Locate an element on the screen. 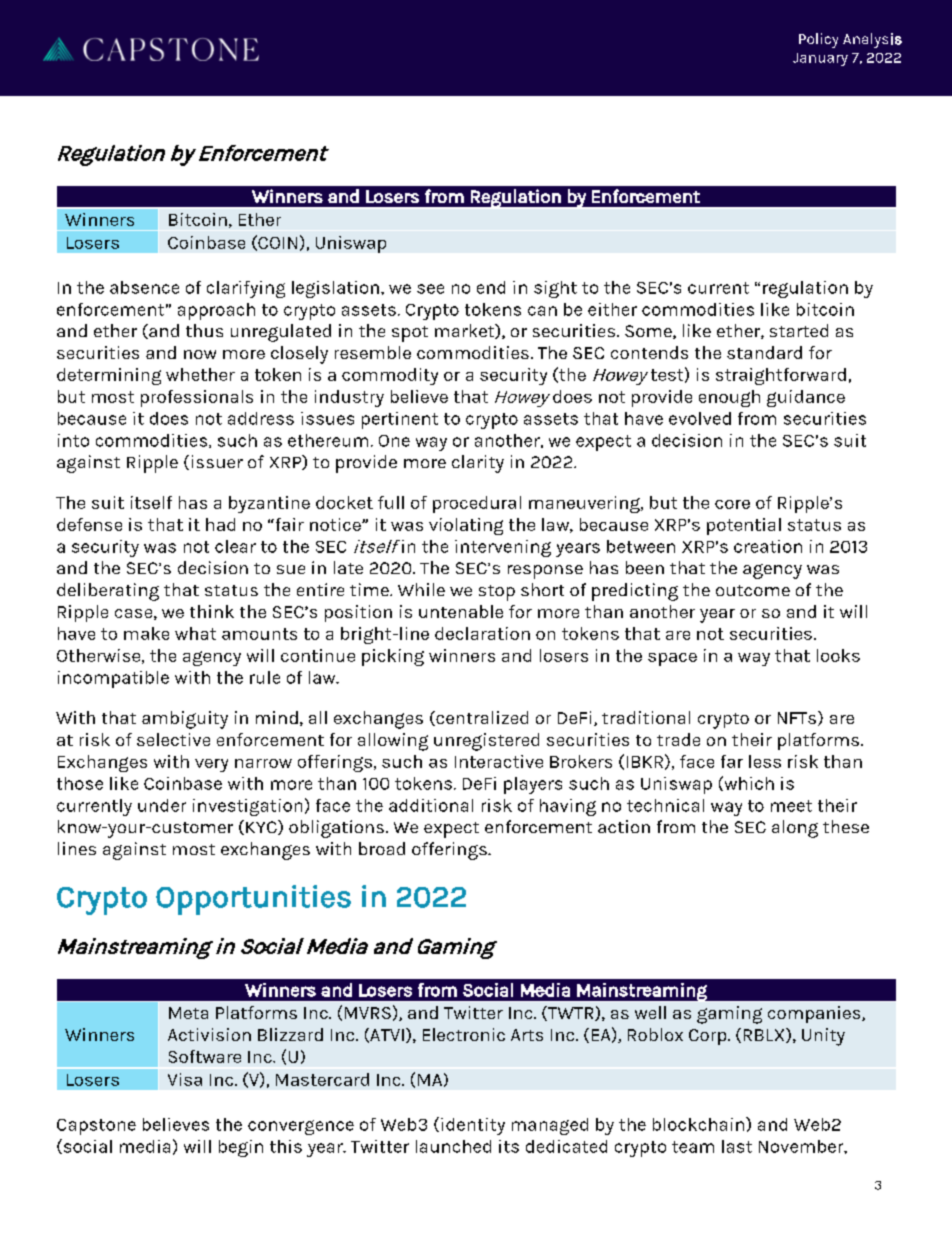  January is located at coordinates (820, 59).
